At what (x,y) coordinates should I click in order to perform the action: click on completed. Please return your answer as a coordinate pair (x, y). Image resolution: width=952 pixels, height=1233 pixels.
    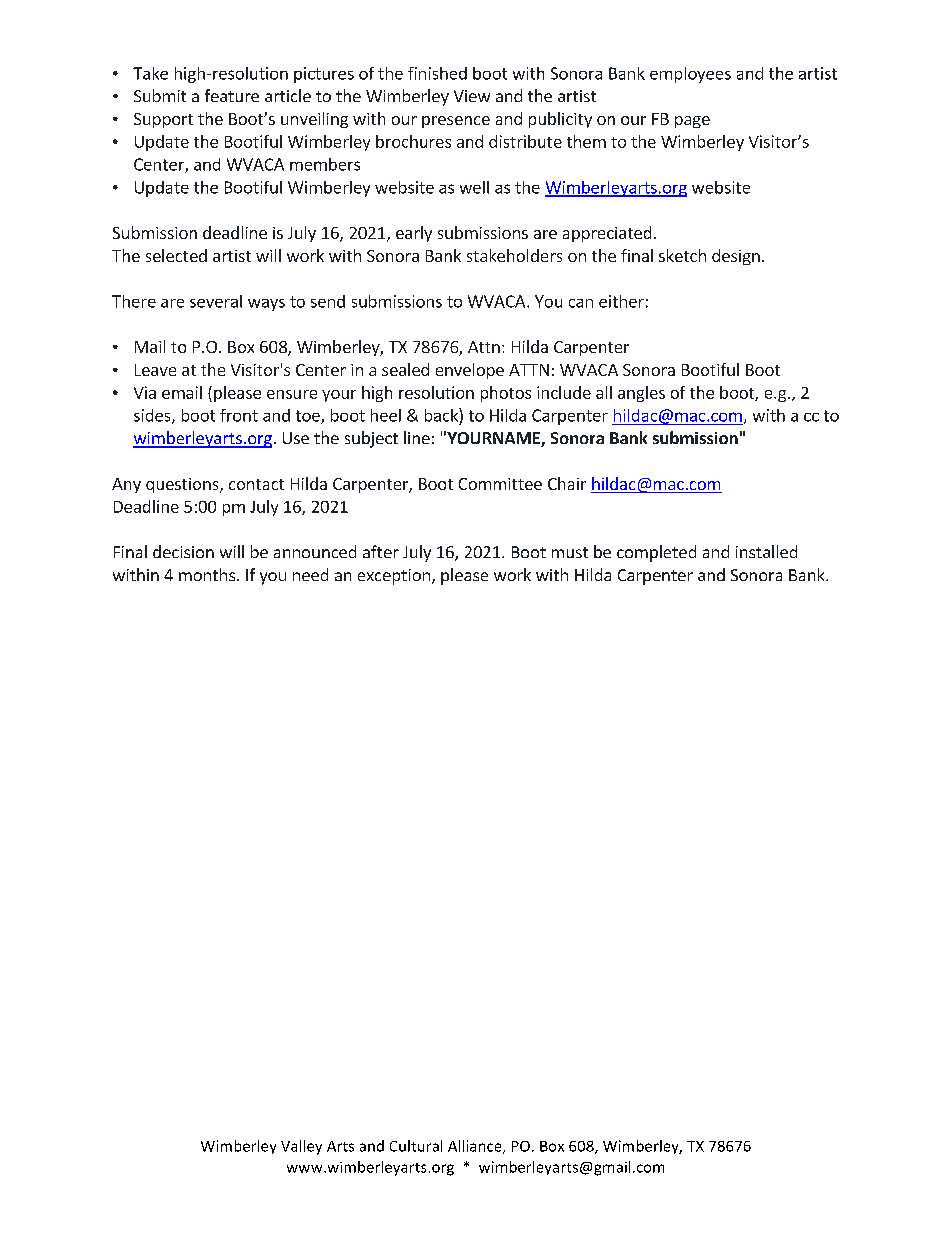
    Looking at the image, I should click on (656, 553).
